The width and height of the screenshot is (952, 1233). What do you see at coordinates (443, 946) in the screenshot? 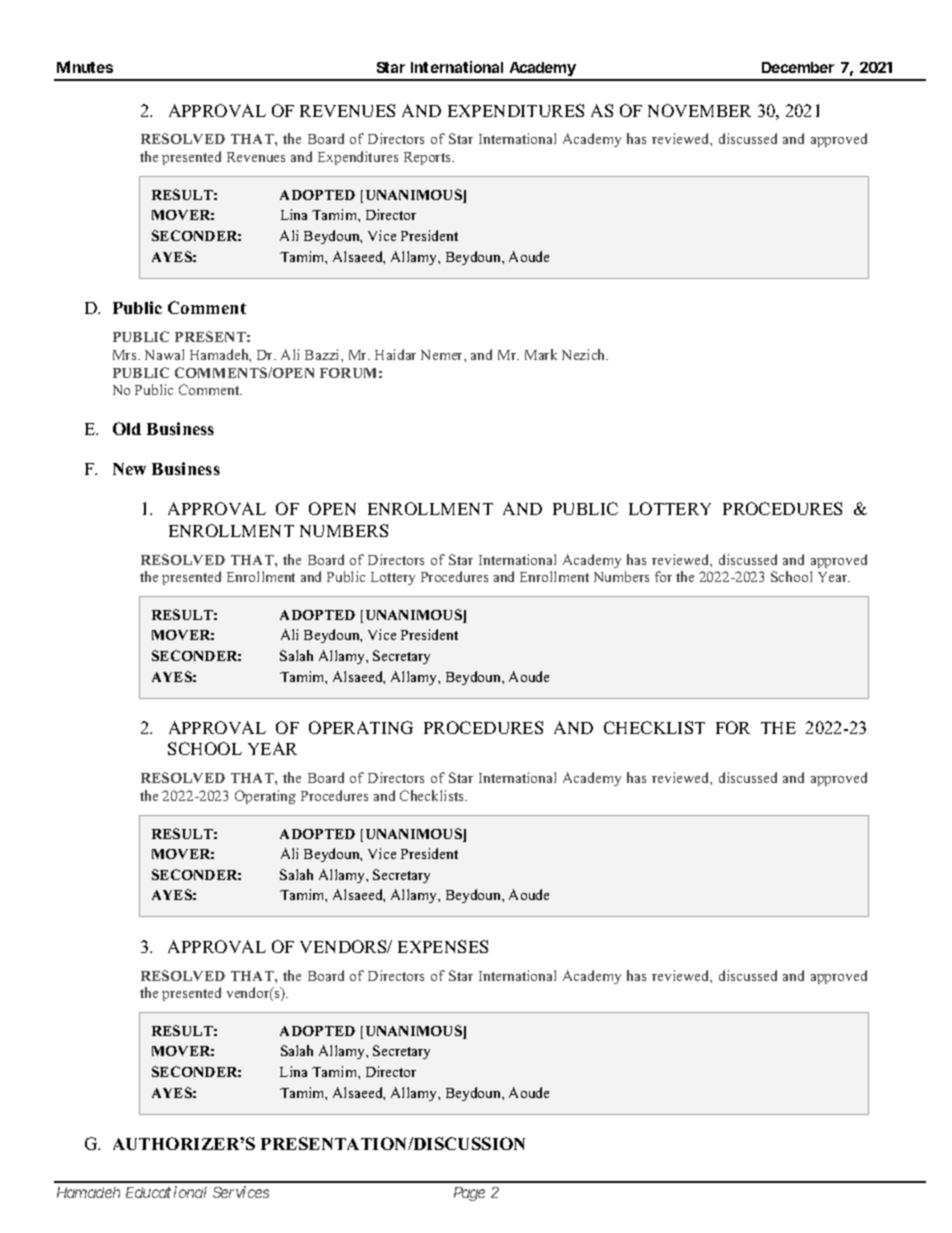
I see `EXPENSES` at bounding box center [443, 946].
